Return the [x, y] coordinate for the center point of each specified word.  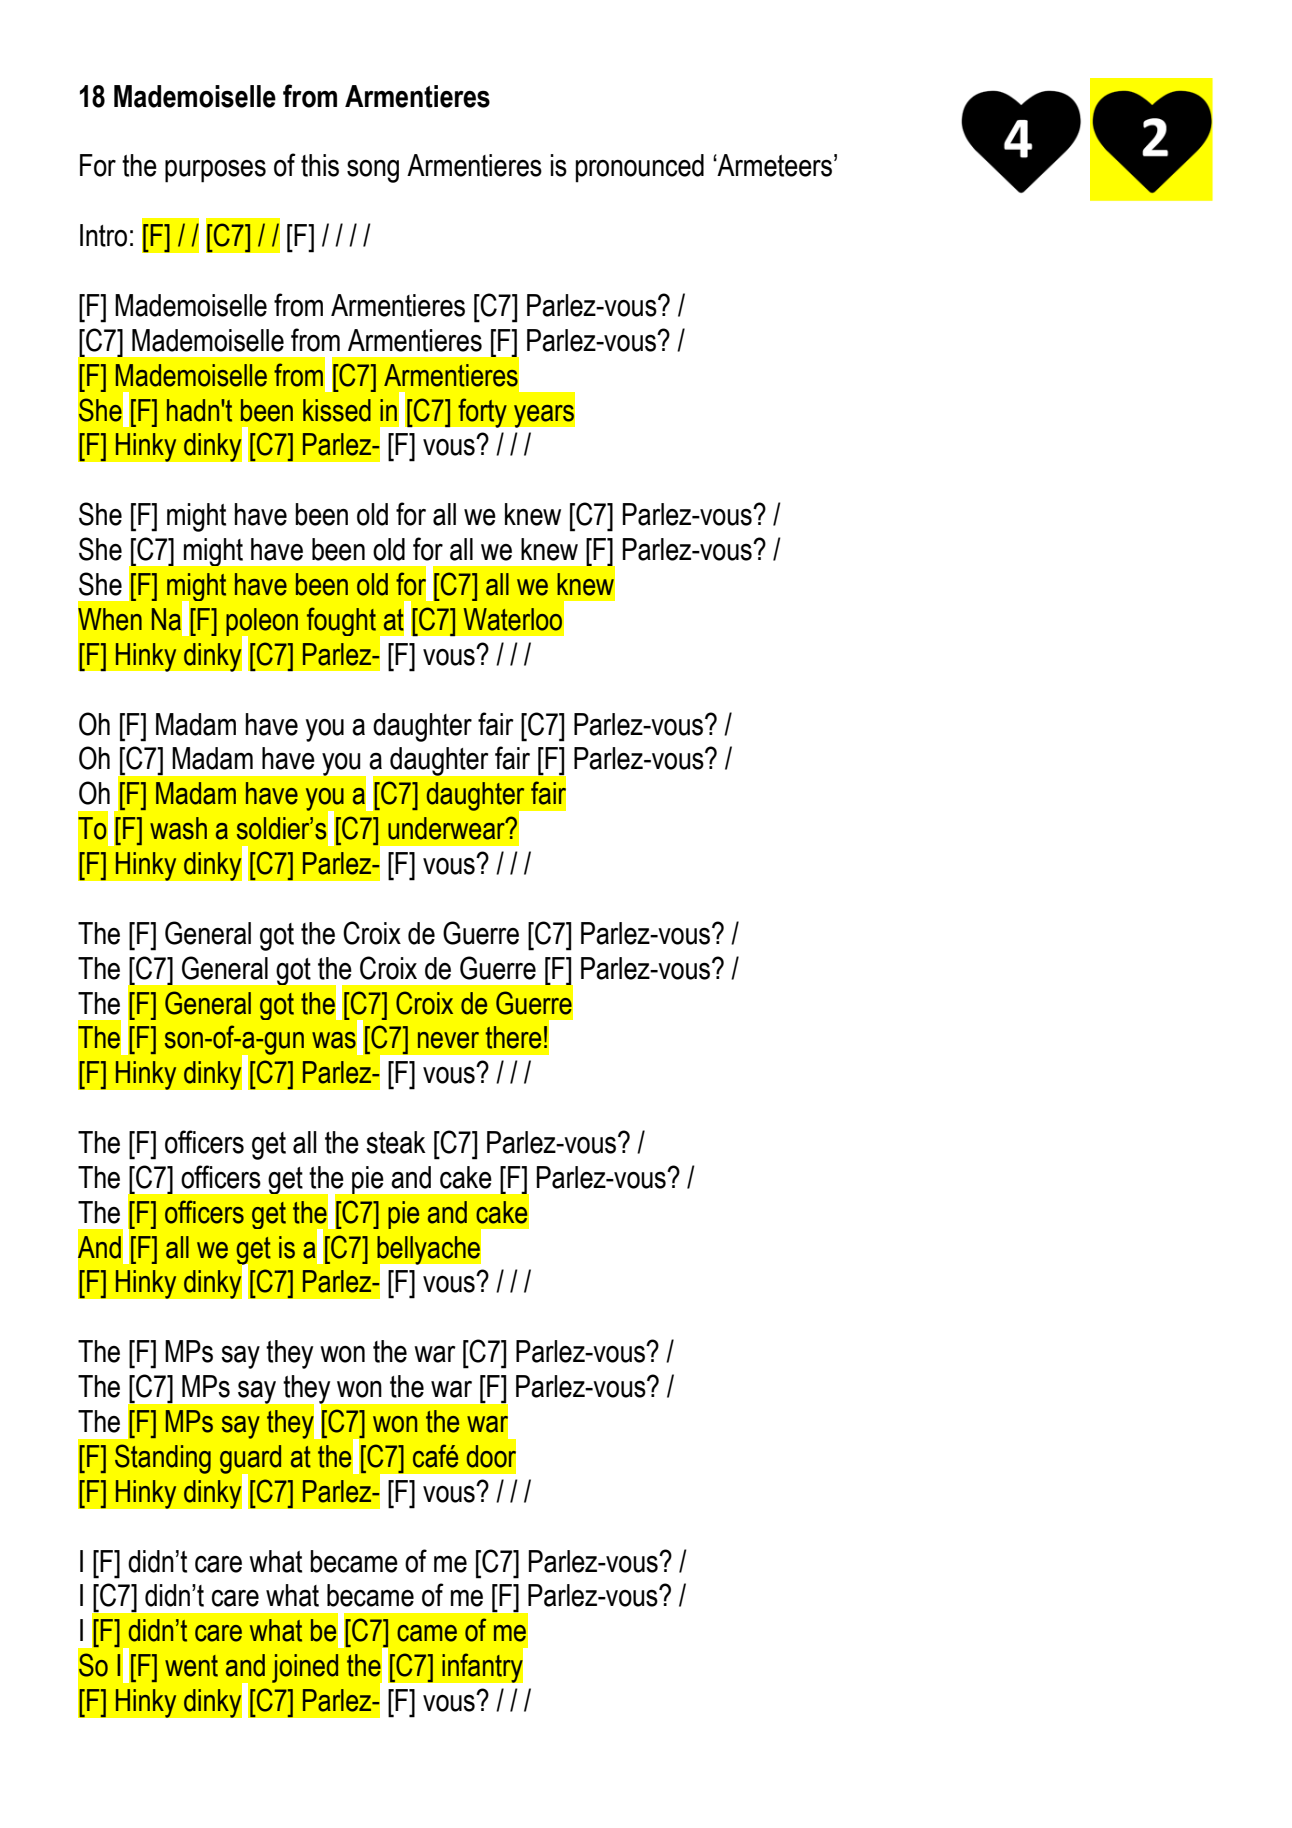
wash [178, 828]
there [513, 1037]
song [373, 171]
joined [305, 1668]
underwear [447, 828]
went [191, 1666]
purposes [215, 171]
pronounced [640, 168]
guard [250, 1460]
